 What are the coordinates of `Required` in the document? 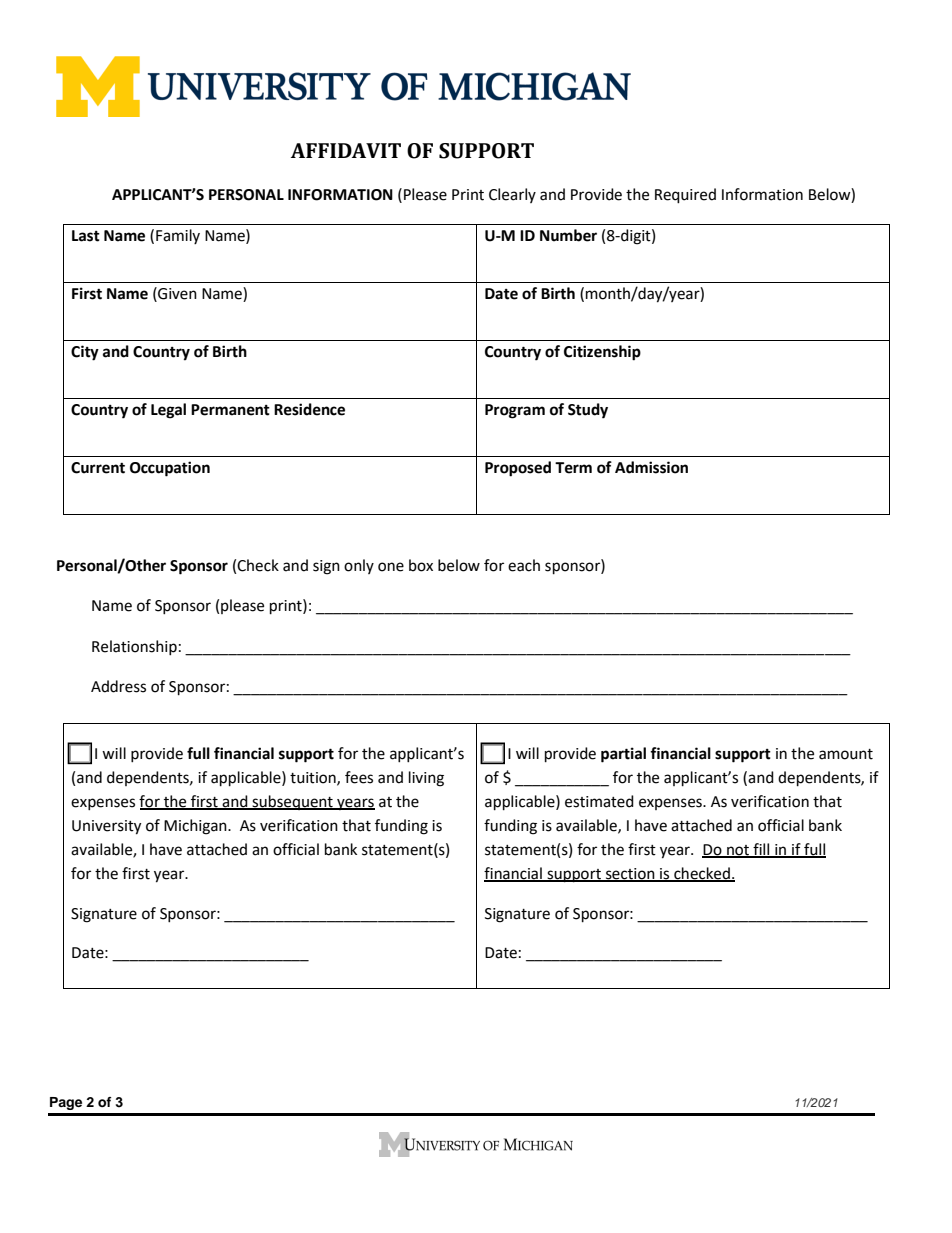 It's located at (685, 196).
